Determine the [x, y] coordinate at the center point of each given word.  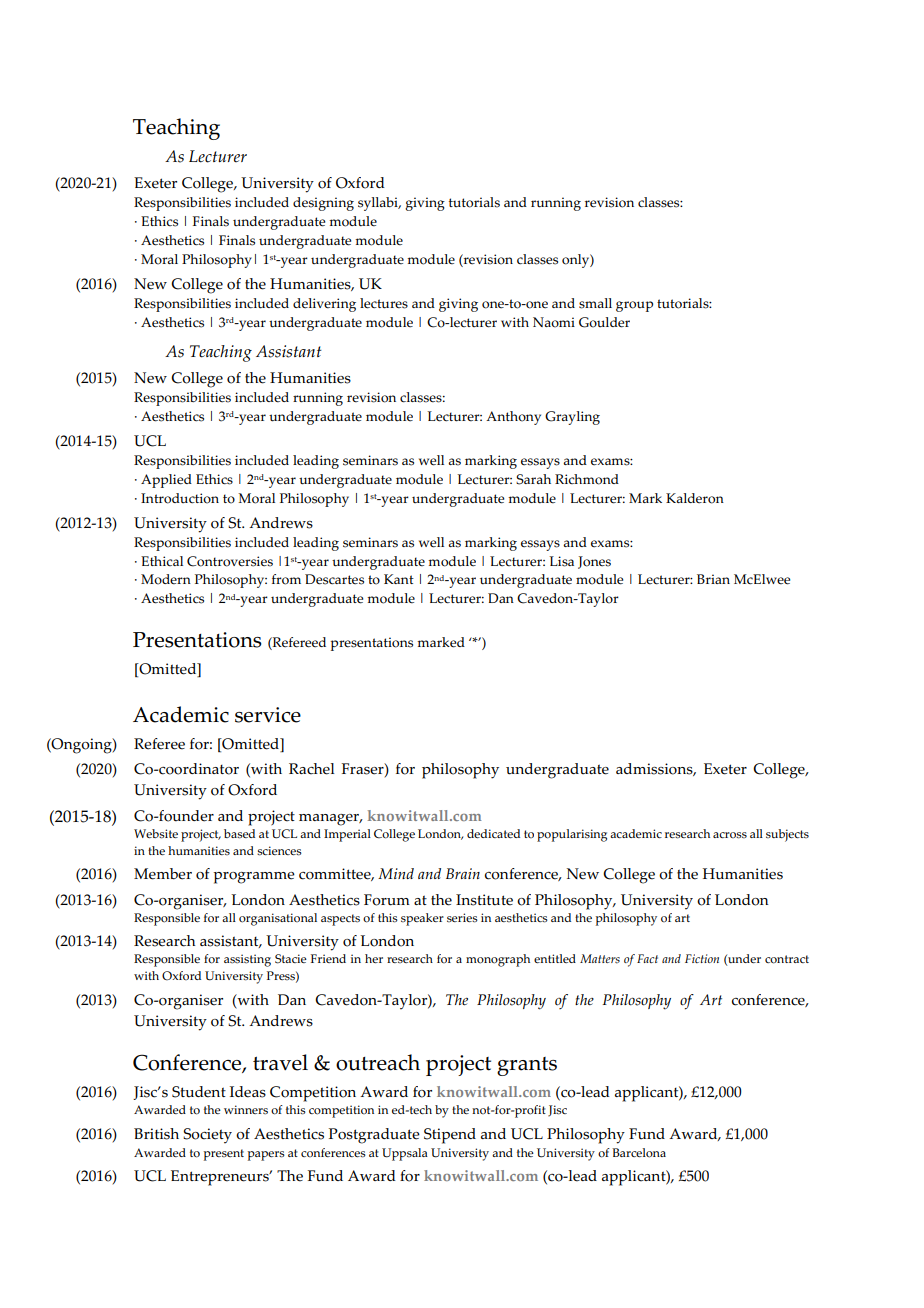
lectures [384, 303]
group [634, 306]
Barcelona [639, 1153]
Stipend [450, 1136]
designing [323, 204]
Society [207, 1136]
